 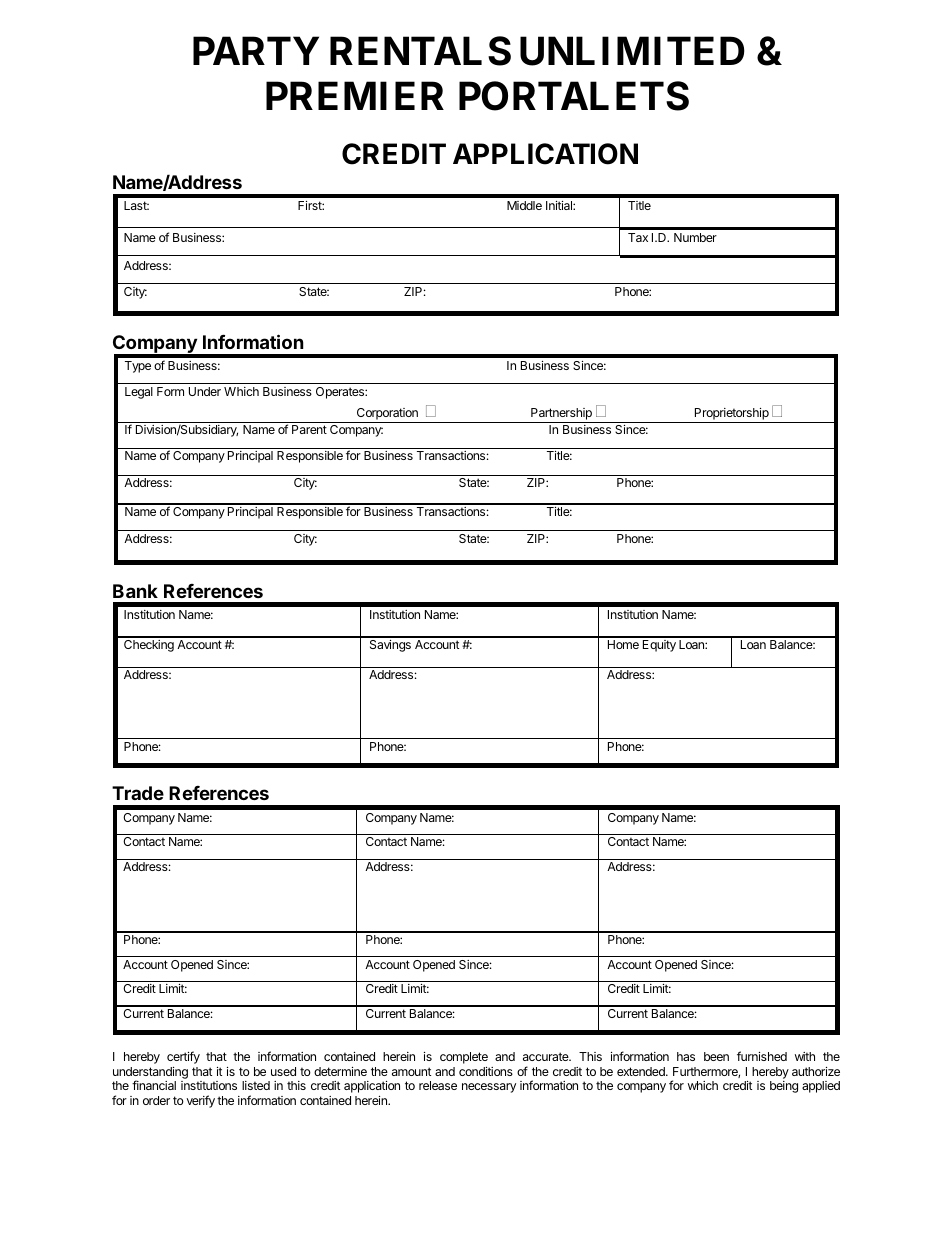 I want to click on Partnership, so click(x=561, y=415).
